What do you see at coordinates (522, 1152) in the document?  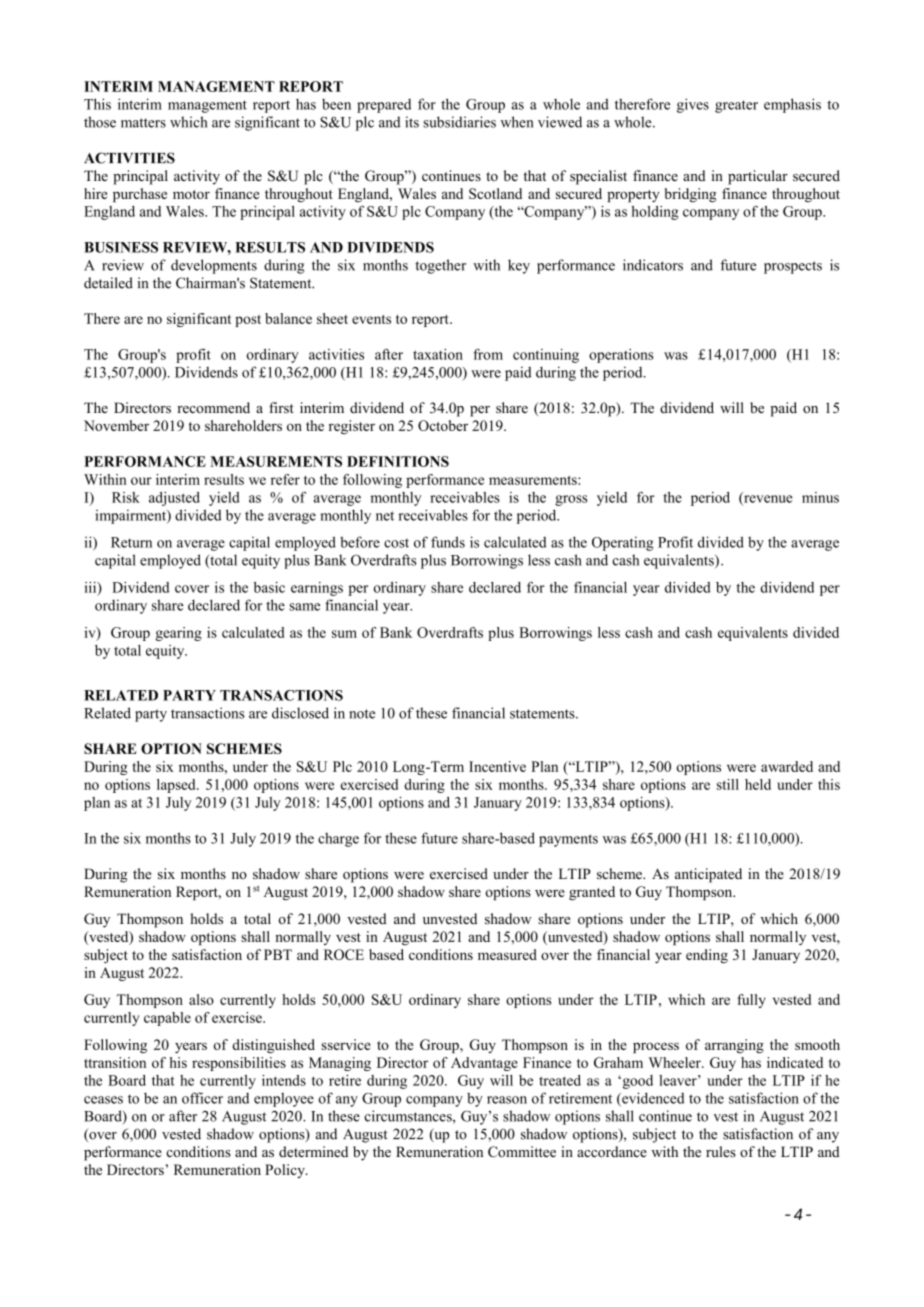 I see `Committee` at bounding box center [522, 1152].
